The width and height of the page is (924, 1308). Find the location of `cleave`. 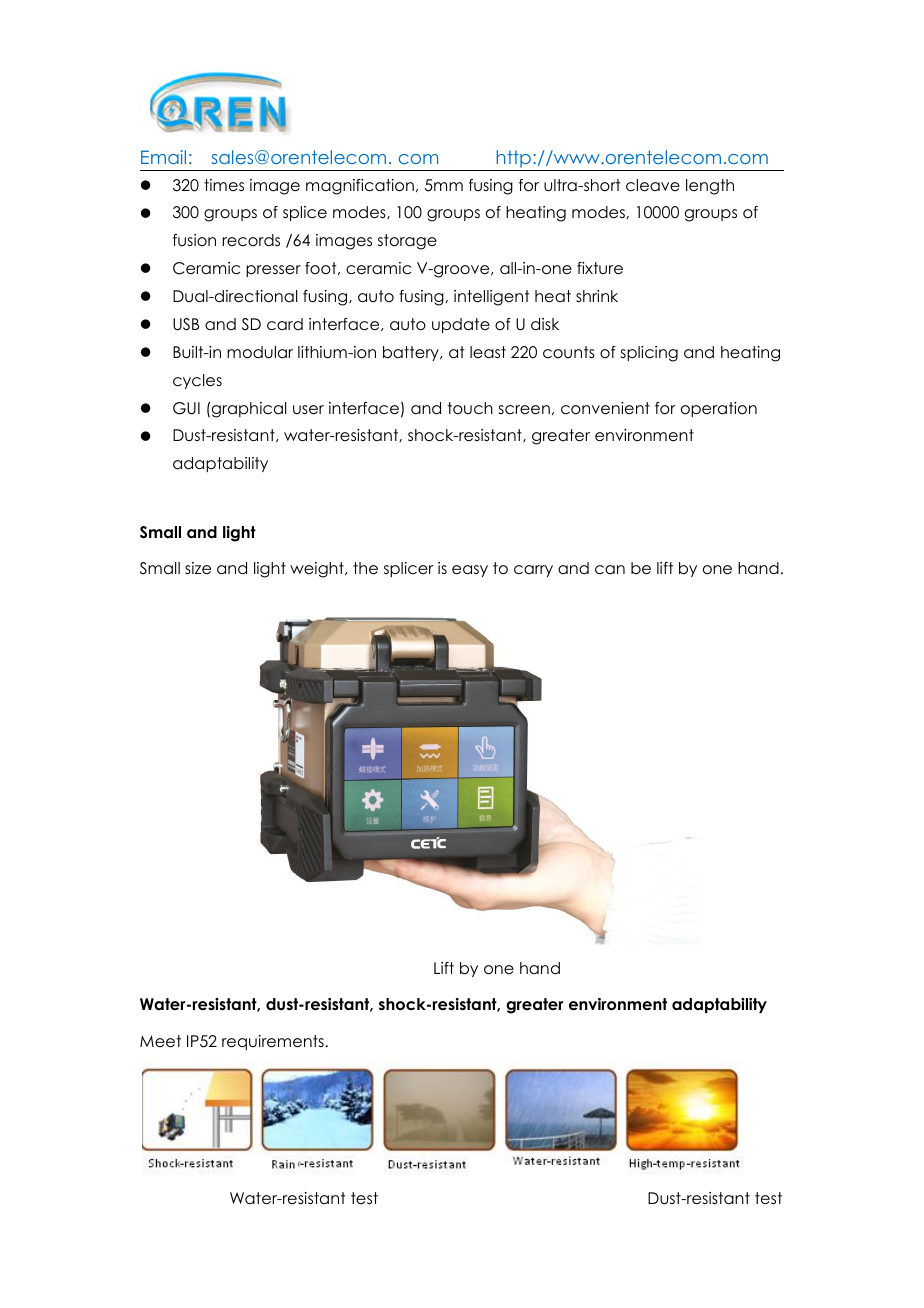

cleave is located at coordinates (653, 185).
